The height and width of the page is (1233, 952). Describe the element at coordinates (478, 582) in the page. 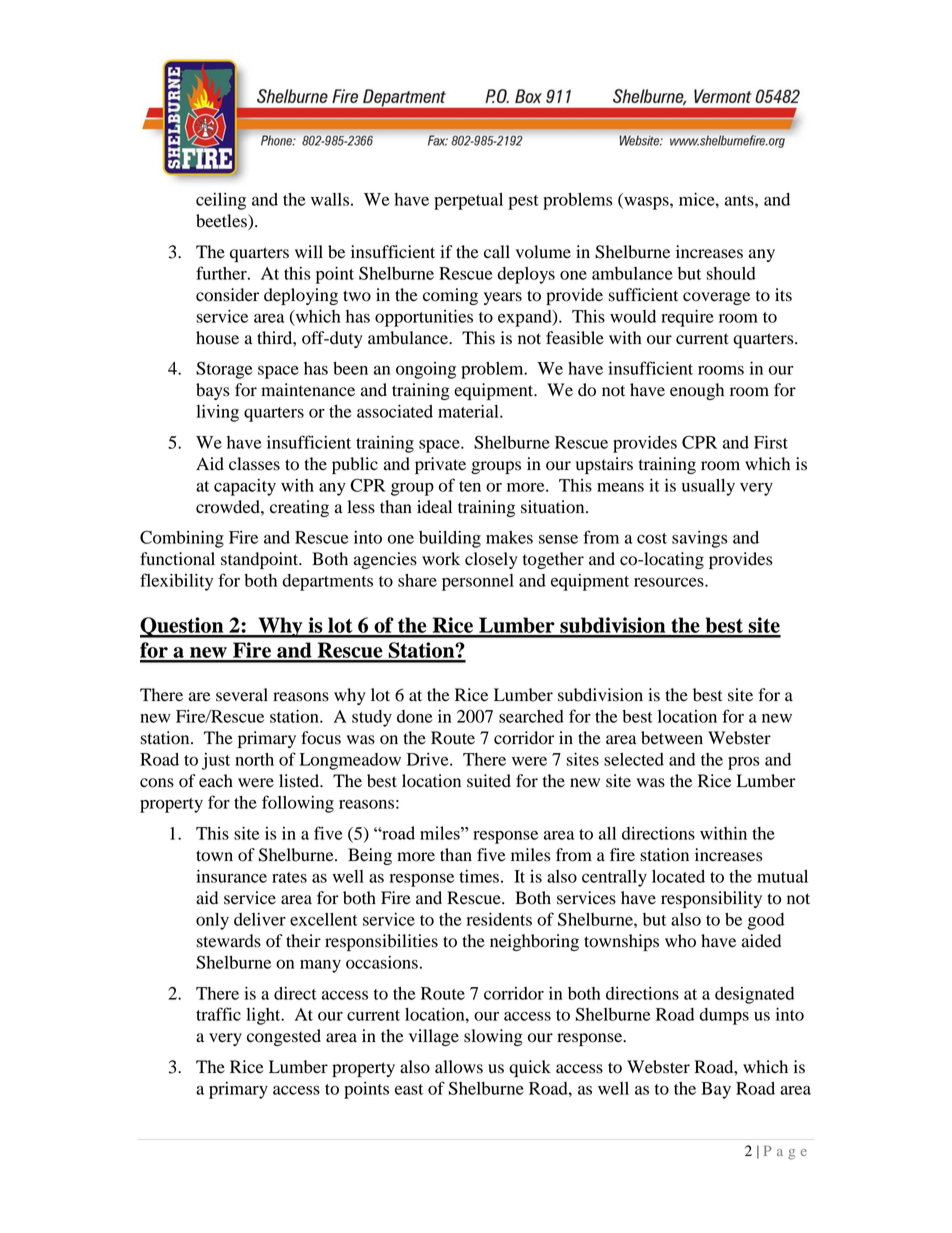

I see `personnel` at that location.
